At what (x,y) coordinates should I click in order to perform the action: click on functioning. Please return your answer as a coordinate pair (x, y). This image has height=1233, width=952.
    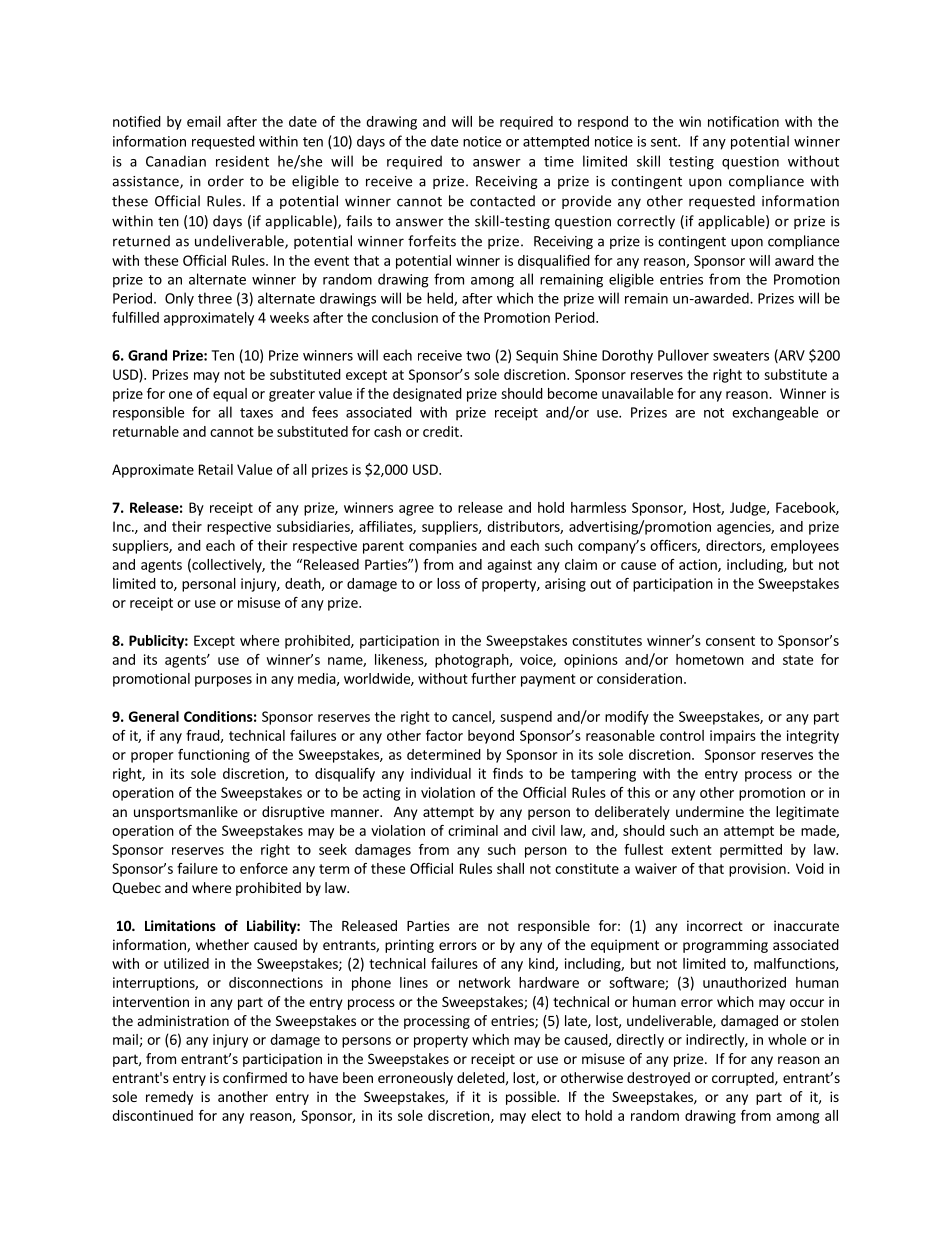
    Looking at the image, I should click on (214, 756).
